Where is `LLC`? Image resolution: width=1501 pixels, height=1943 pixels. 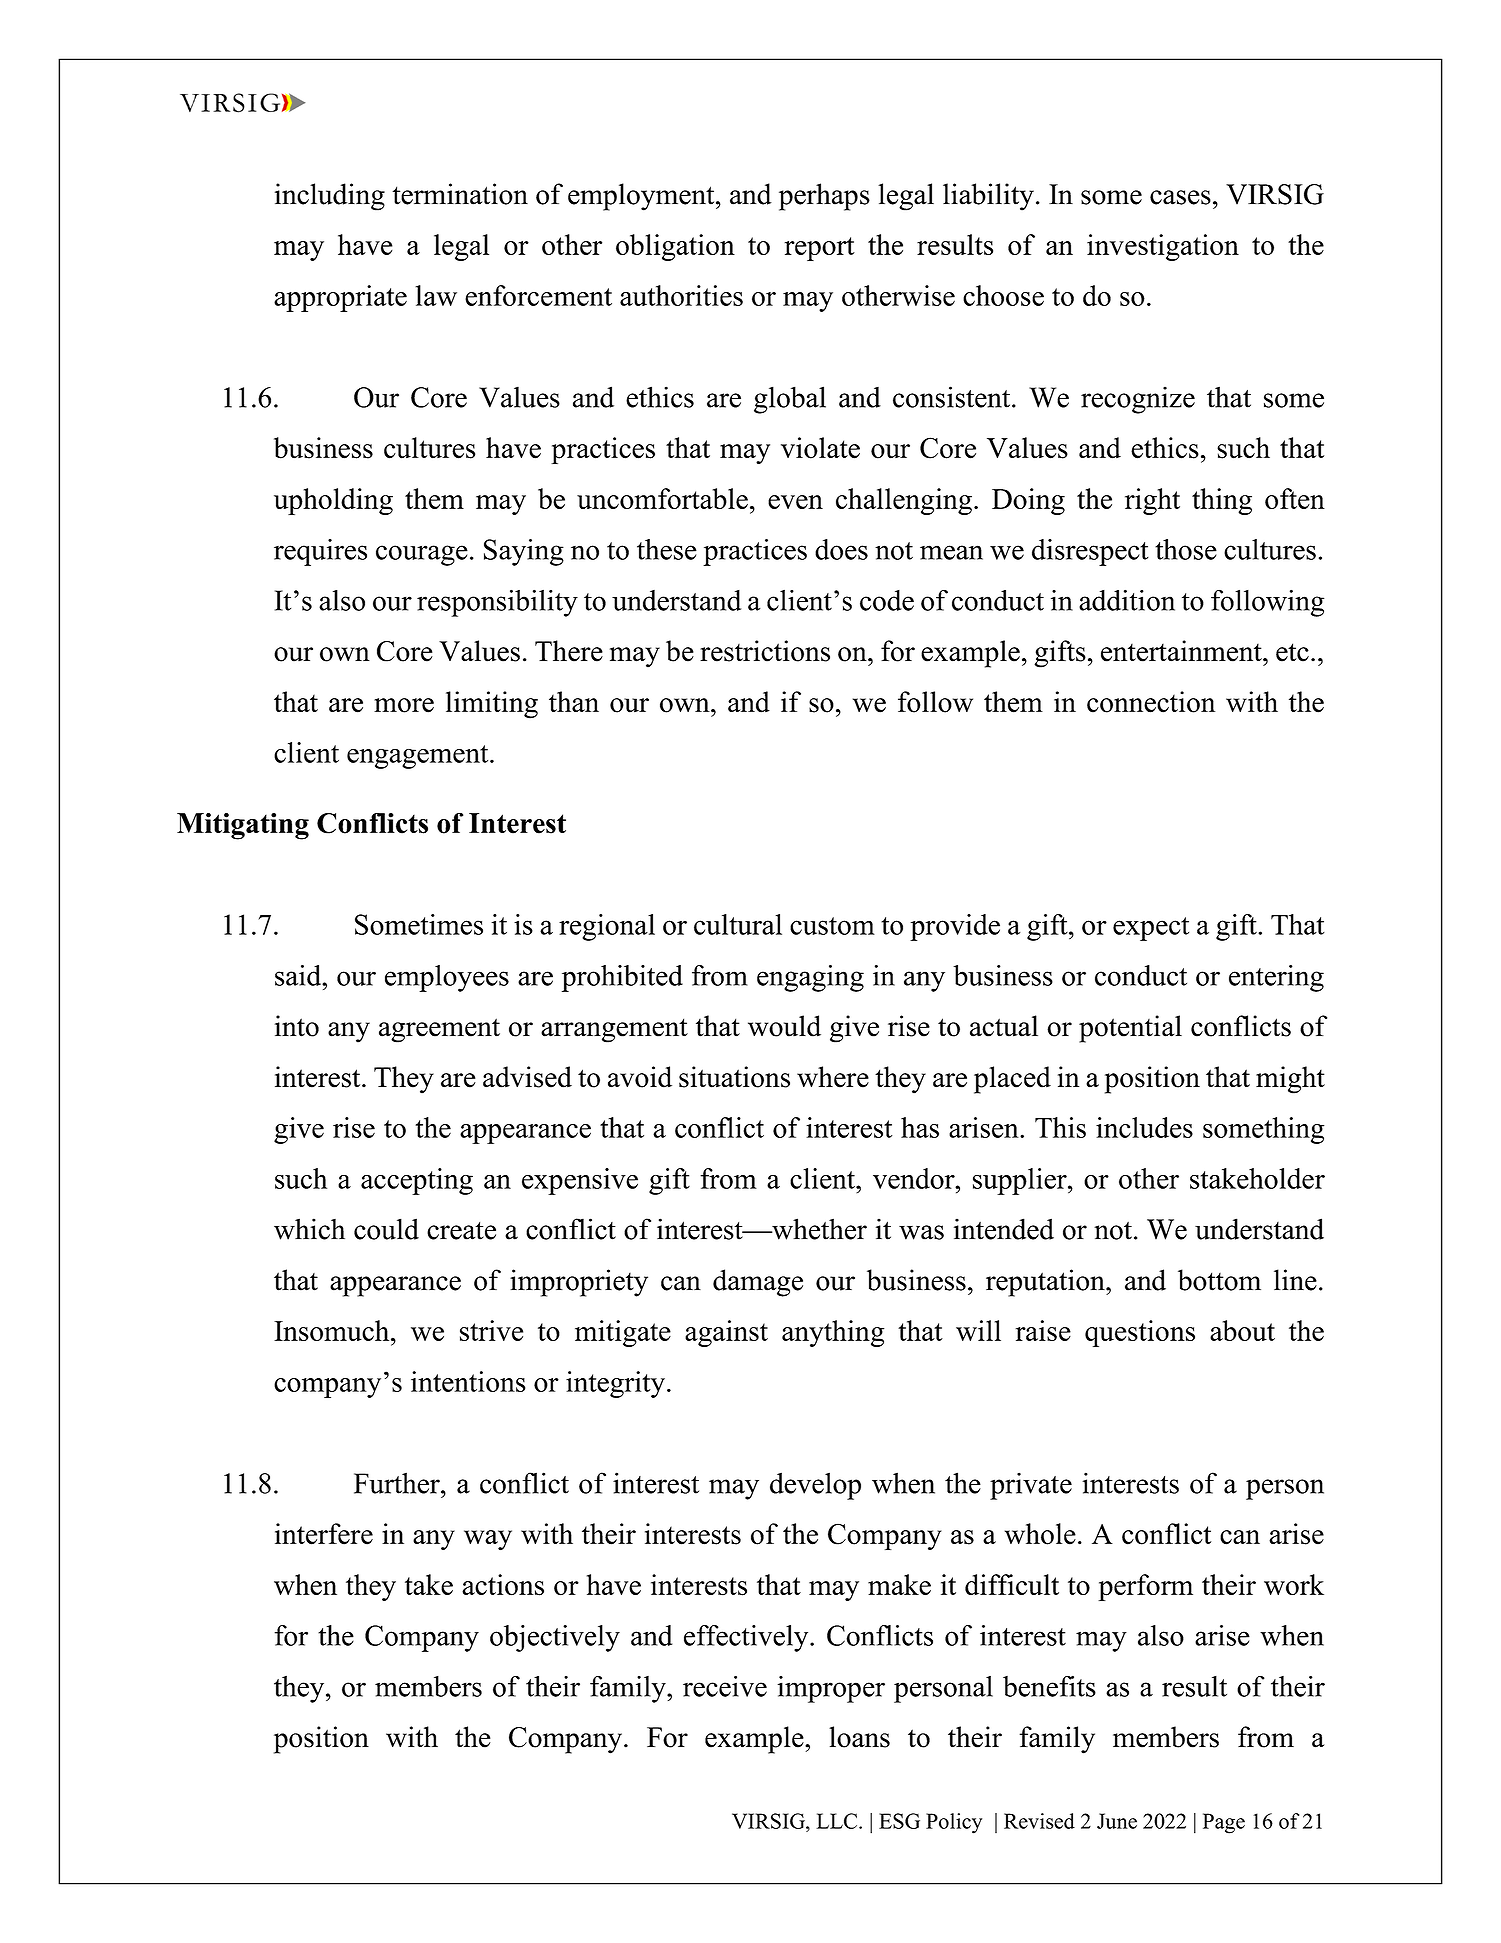
LLC is located at coordinates (838, 1821).
